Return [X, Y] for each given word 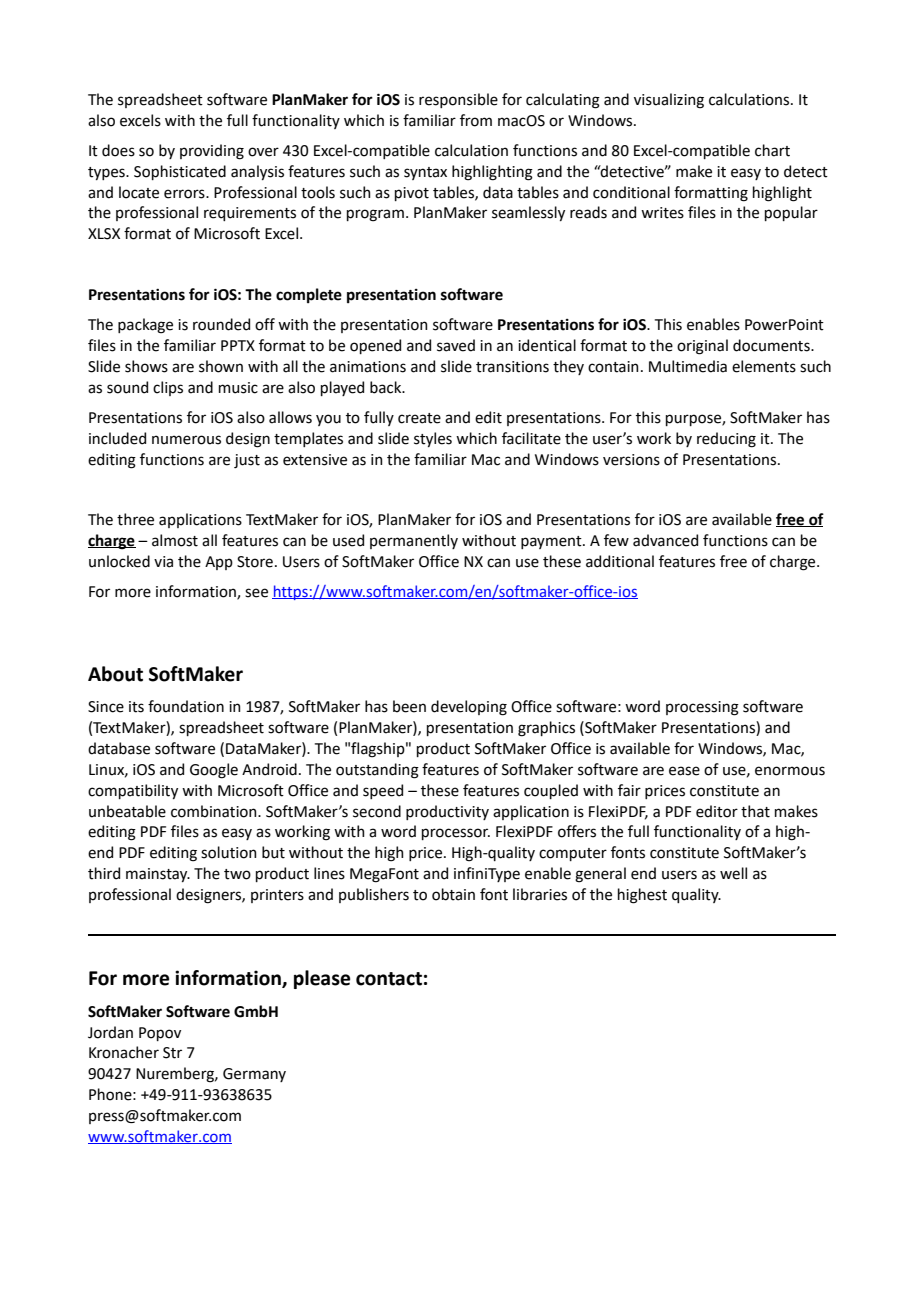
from [476, 120]
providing [212, 152]
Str [172, 1053]
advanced [665, 540]
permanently [414, 541]
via [163, 562]
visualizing [669, 101]
